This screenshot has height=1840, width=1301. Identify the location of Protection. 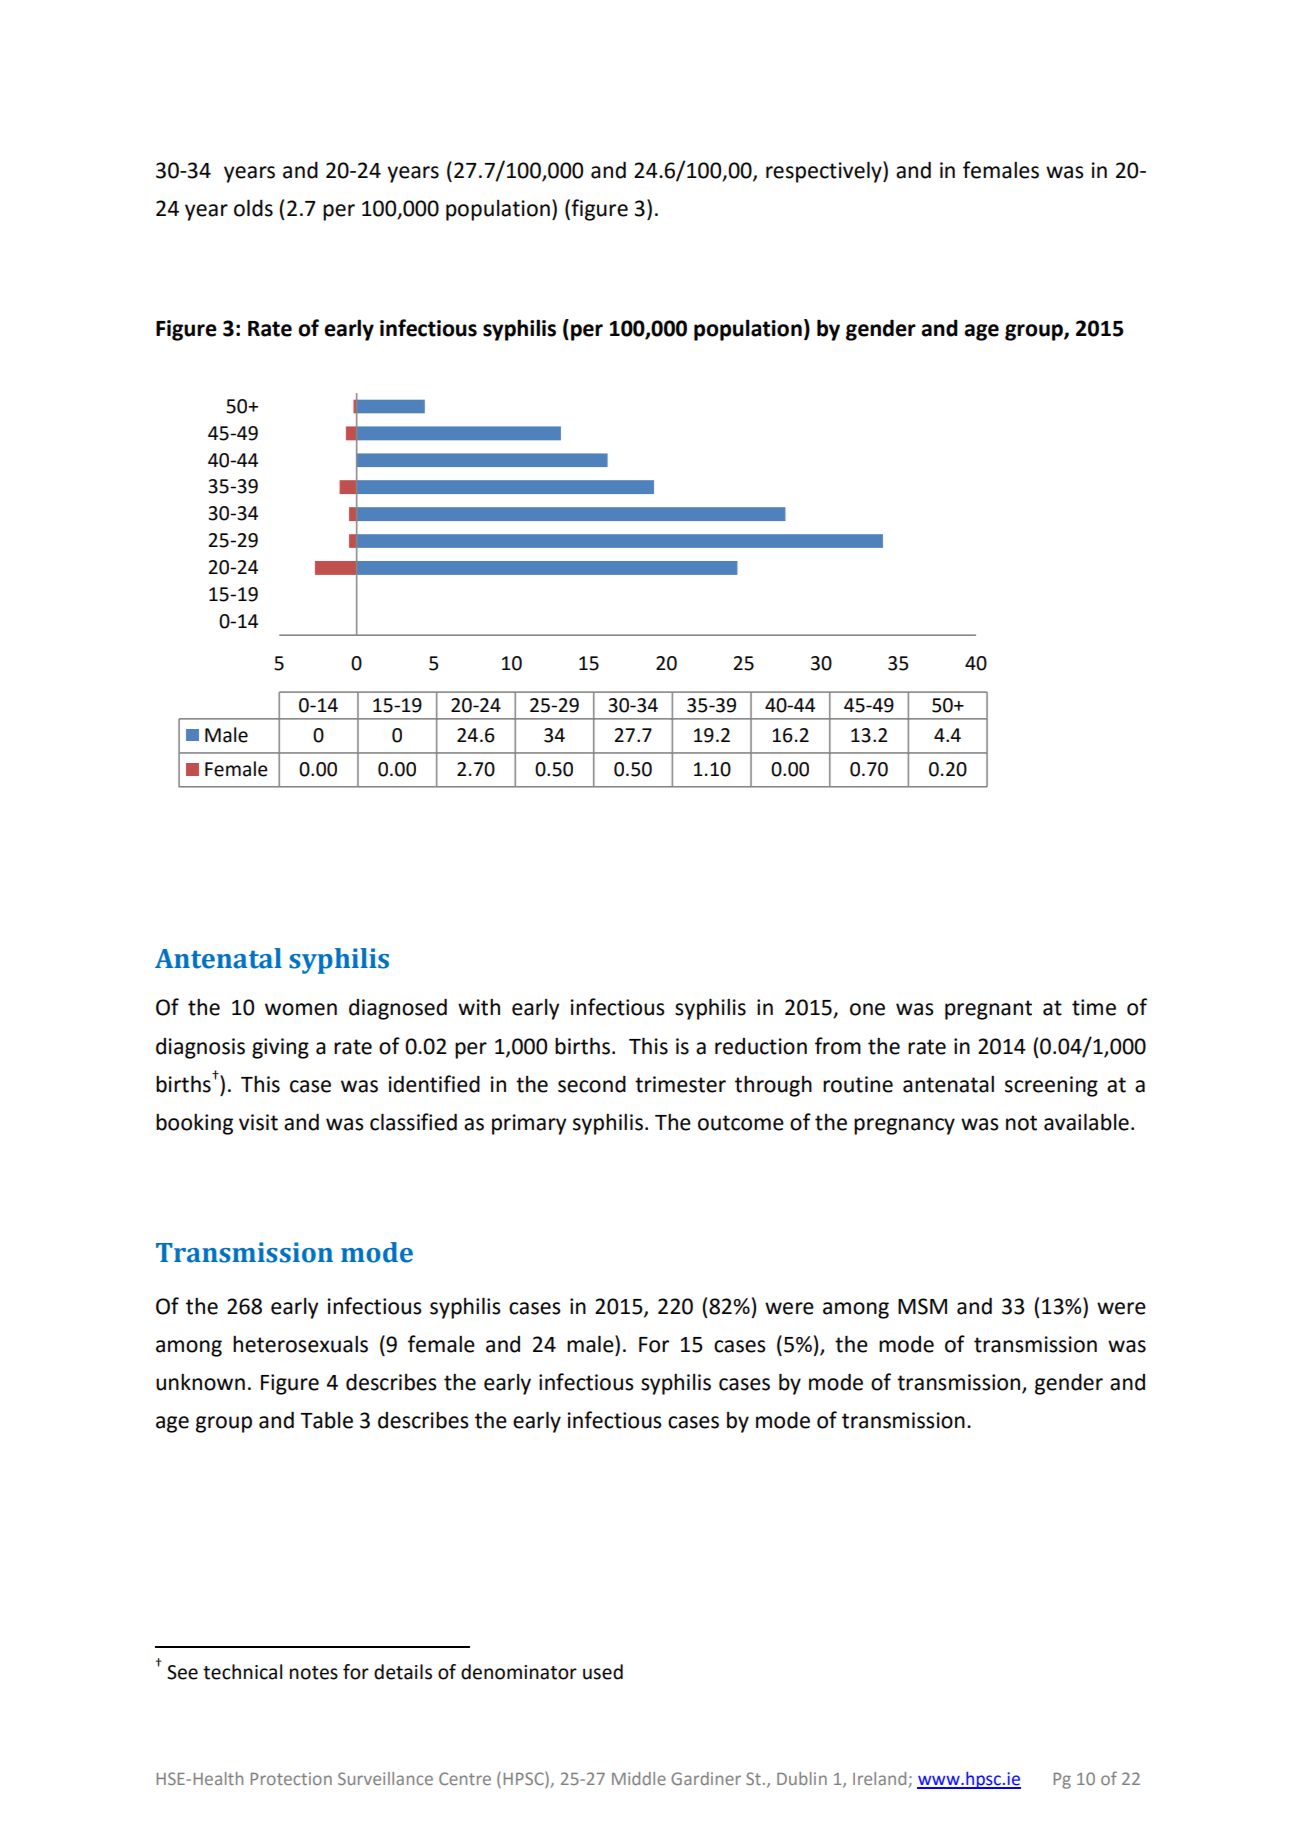
(291, 1778).
